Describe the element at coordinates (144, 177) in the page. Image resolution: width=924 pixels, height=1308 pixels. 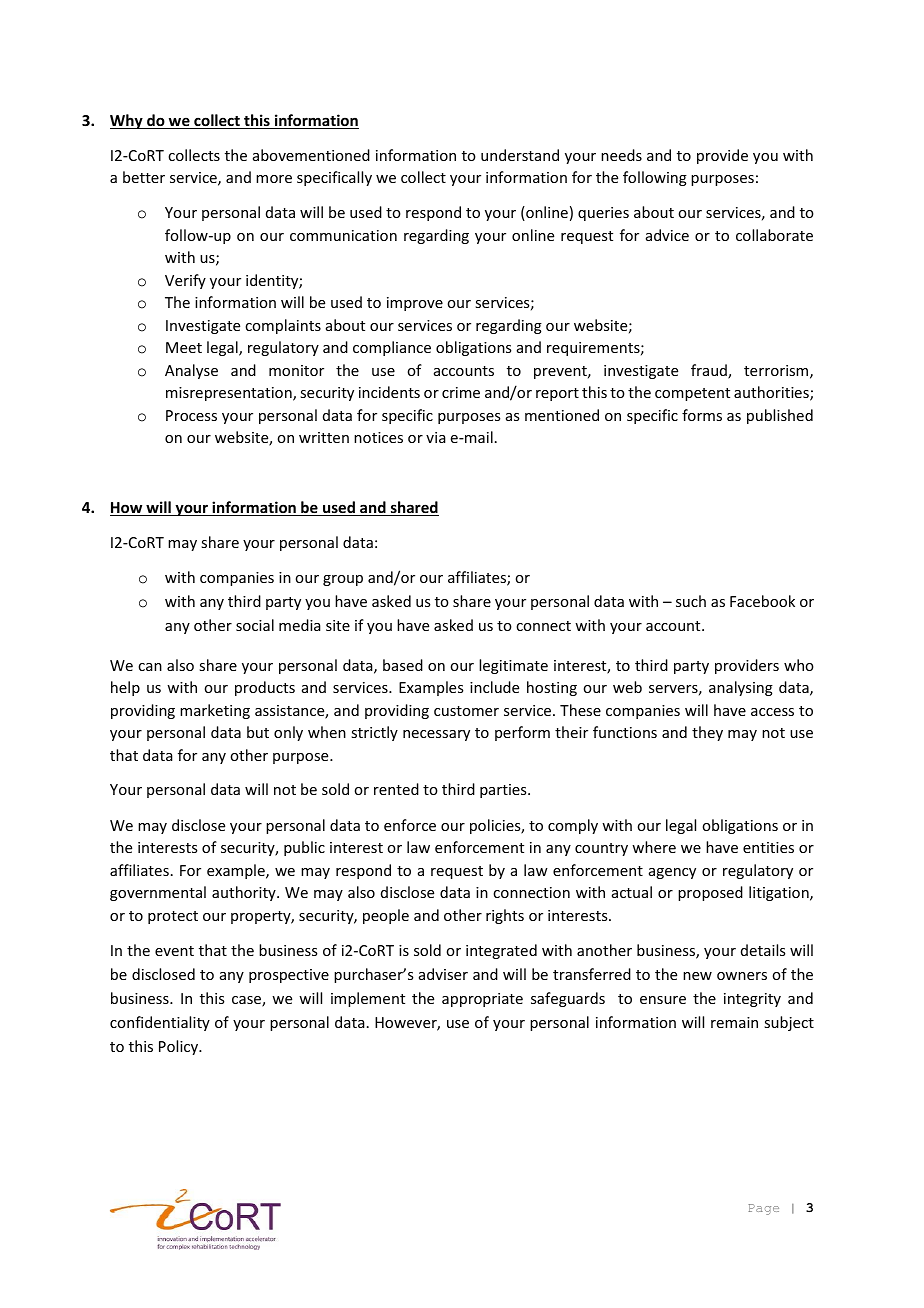
I see `better` at that location.
